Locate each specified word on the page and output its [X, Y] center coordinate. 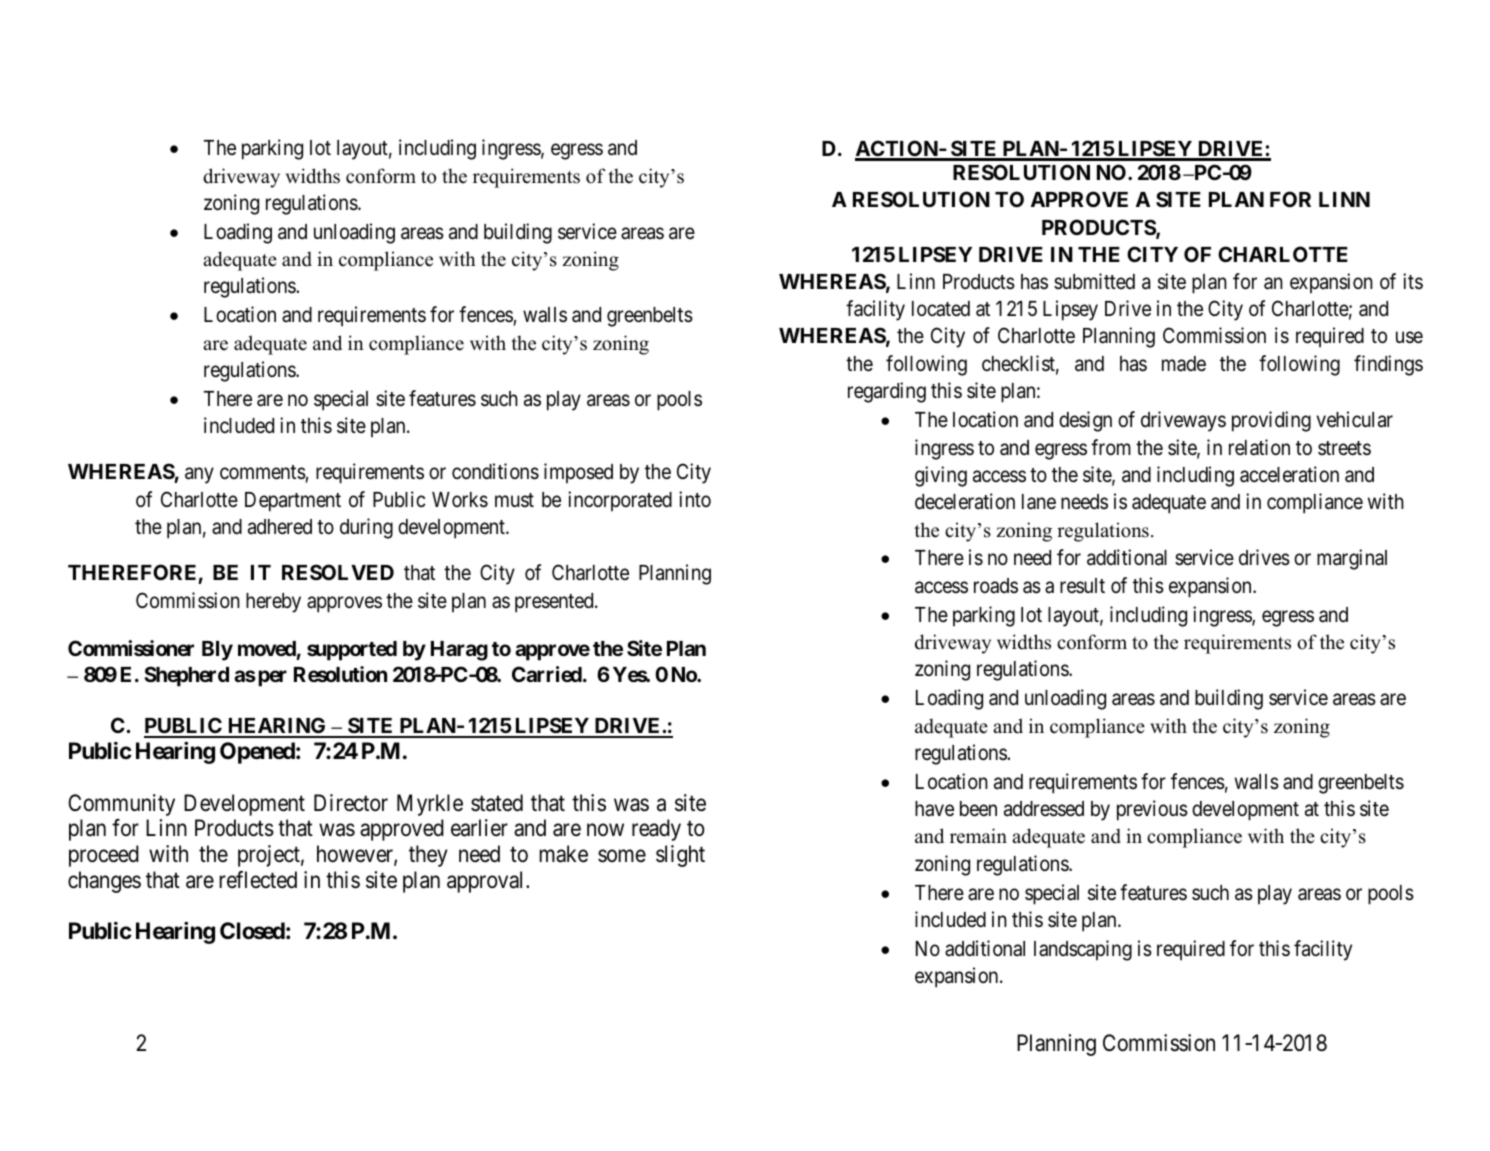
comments [263, 474]
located [941, 309]
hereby [273, 603]
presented [555, 603]
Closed [252, 931]
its [1413, 281]
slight [680, 856]
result [1082, 585]
